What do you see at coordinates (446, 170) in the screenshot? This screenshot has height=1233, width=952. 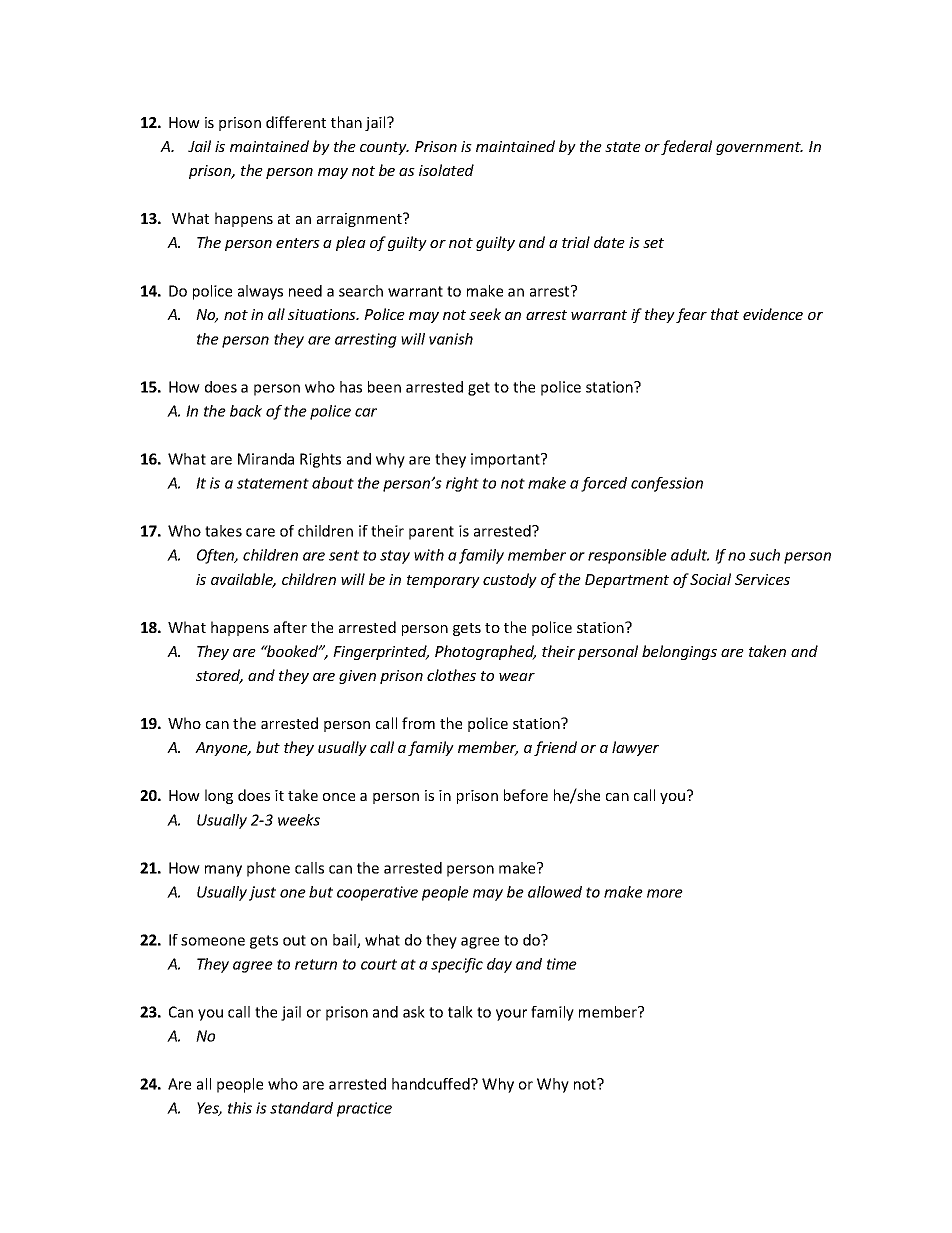 I see `isolated` at bounding box center [446, 170].
